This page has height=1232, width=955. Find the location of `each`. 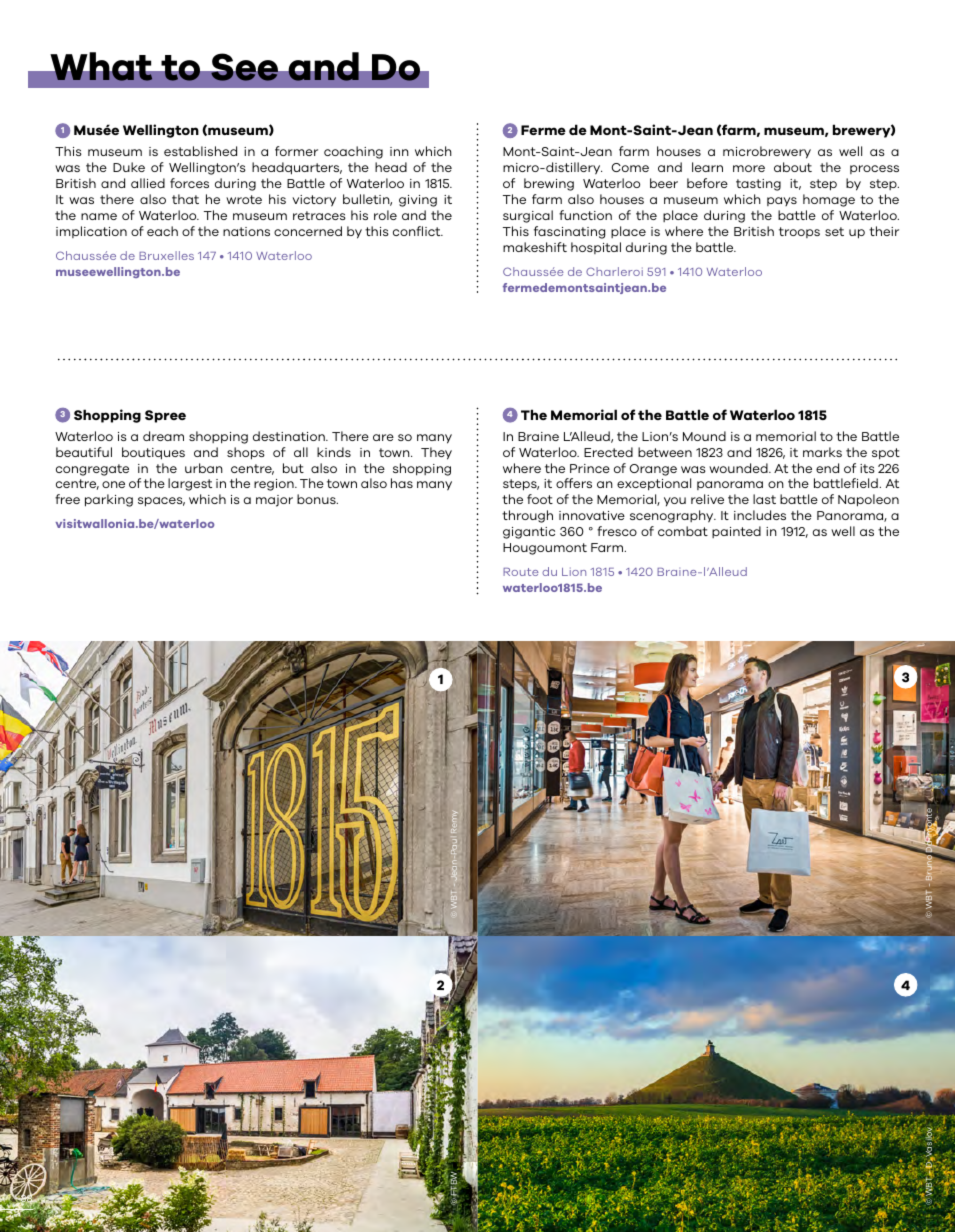

each is located at coordinates (162, 231).
